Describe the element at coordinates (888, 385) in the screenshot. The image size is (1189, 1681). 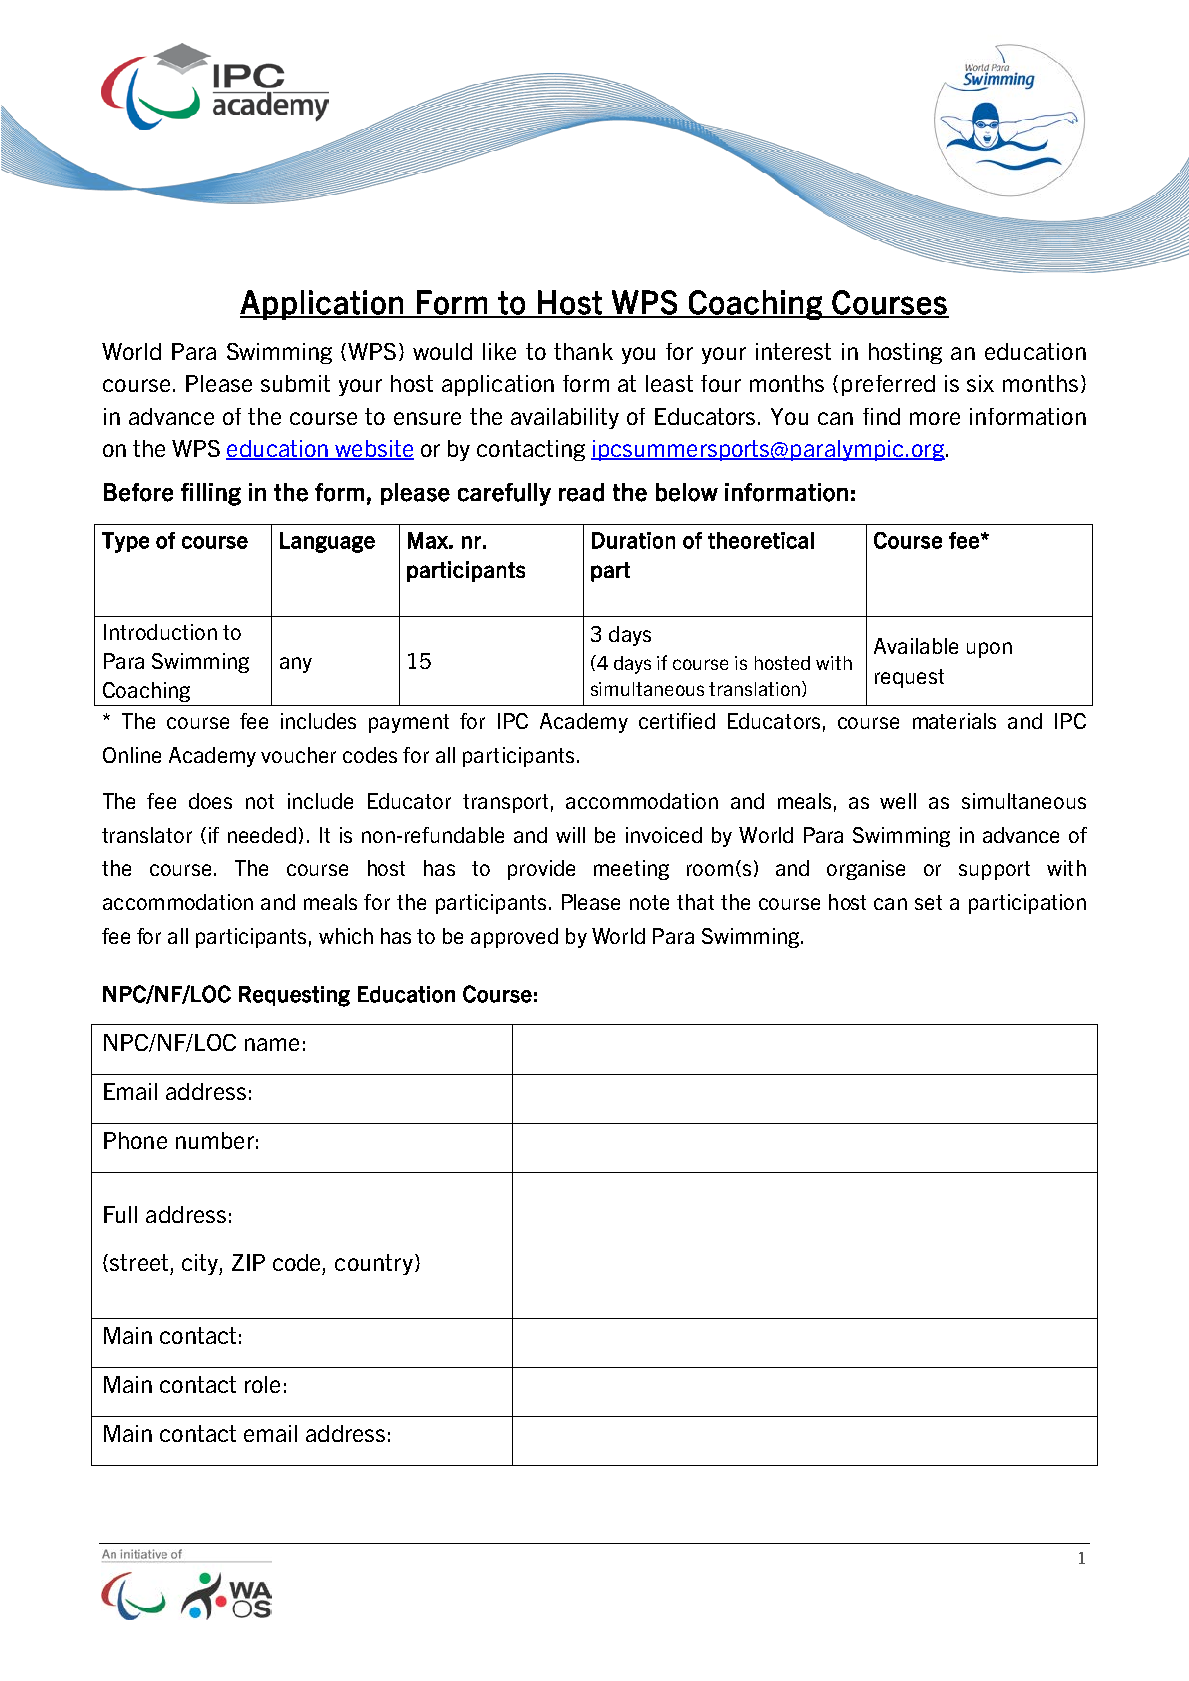
I see `preferred` at that location.
